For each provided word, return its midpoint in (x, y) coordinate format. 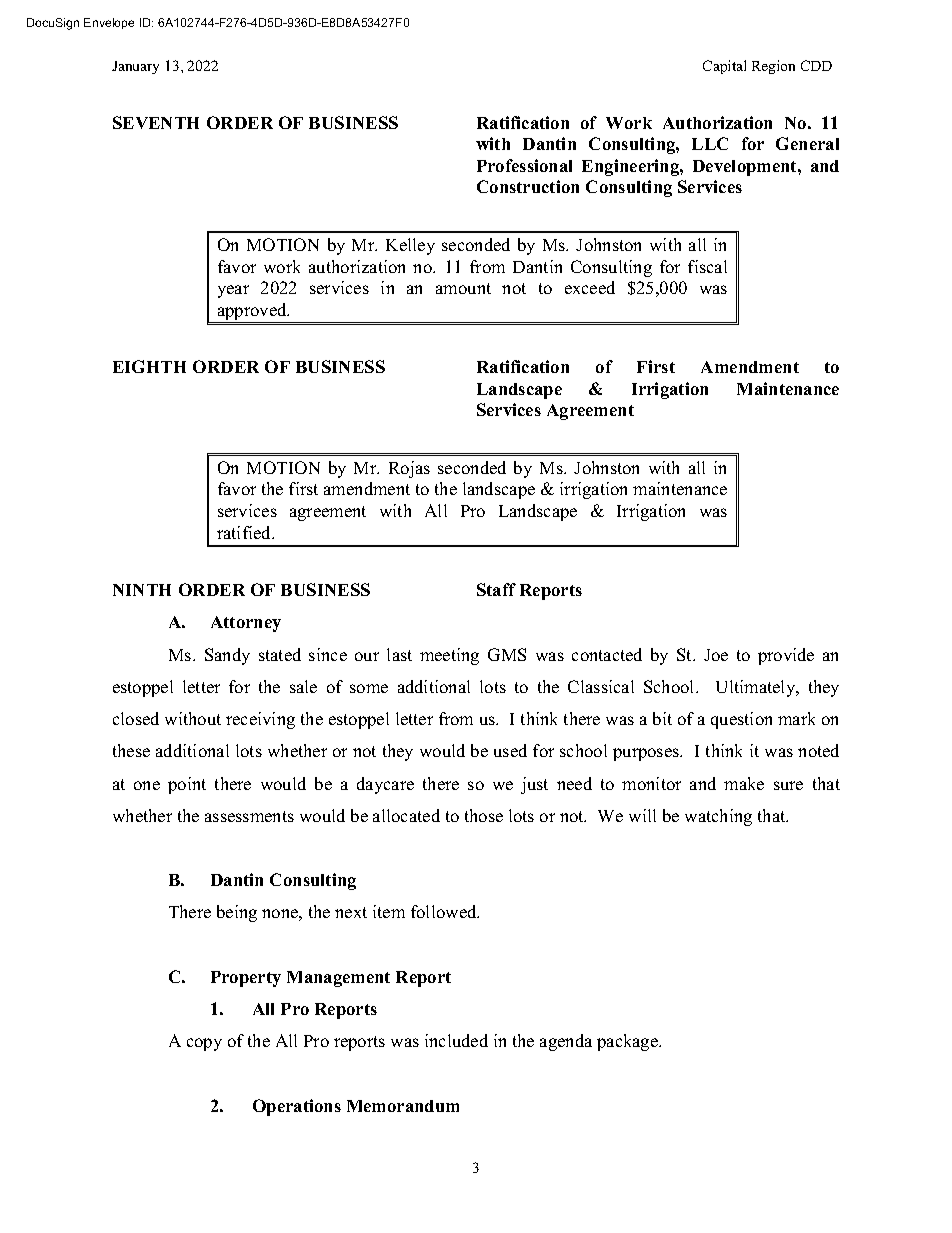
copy (204, 1044)
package (629, 1042)
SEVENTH (156, 122)
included (456, 1040)
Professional (524, 165)
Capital (724, 67)
